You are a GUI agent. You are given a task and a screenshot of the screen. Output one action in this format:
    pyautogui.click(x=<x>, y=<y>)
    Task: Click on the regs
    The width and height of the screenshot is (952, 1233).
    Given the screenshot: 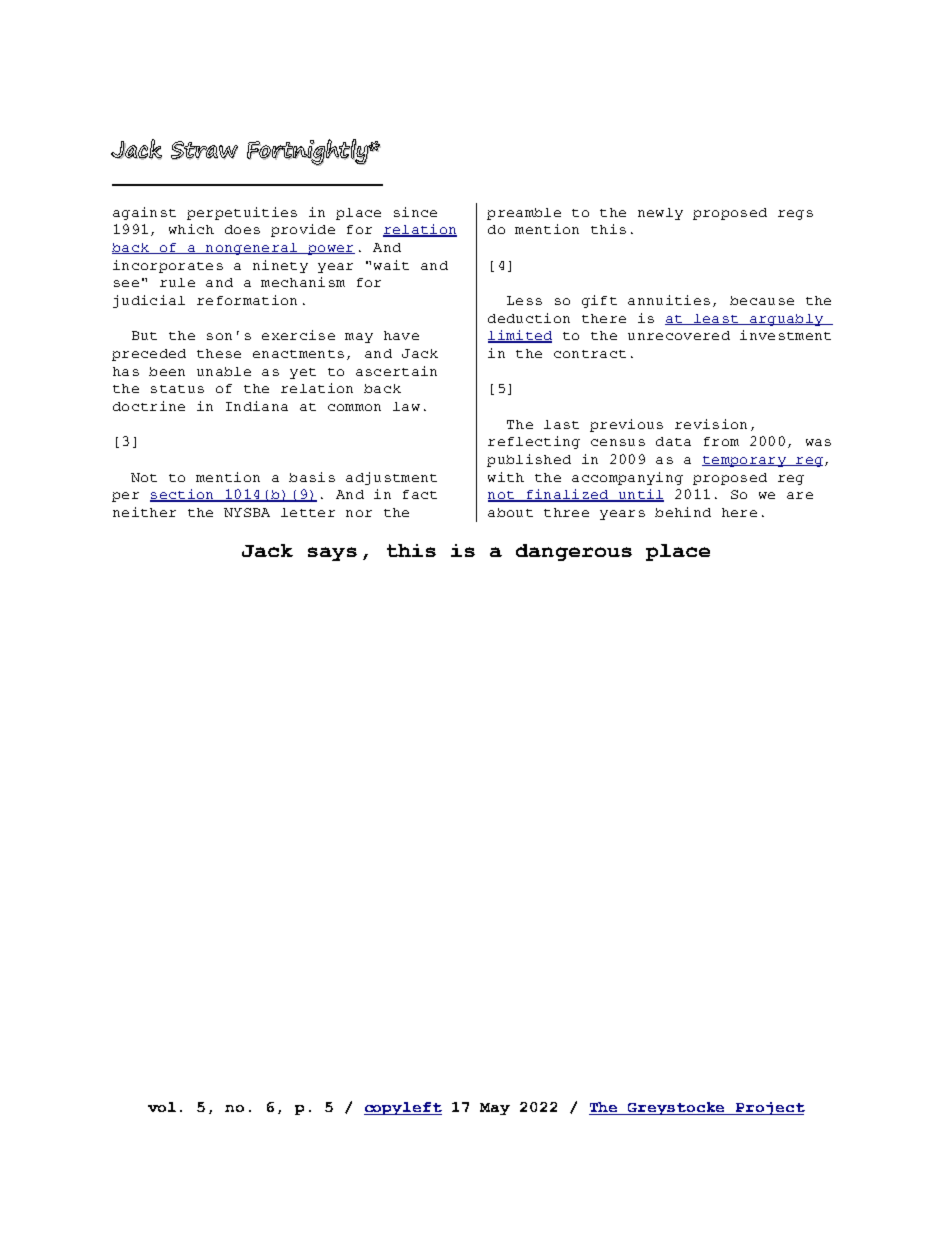 What is the action you would take?
    pyautogui.click(x=795, y=215)
